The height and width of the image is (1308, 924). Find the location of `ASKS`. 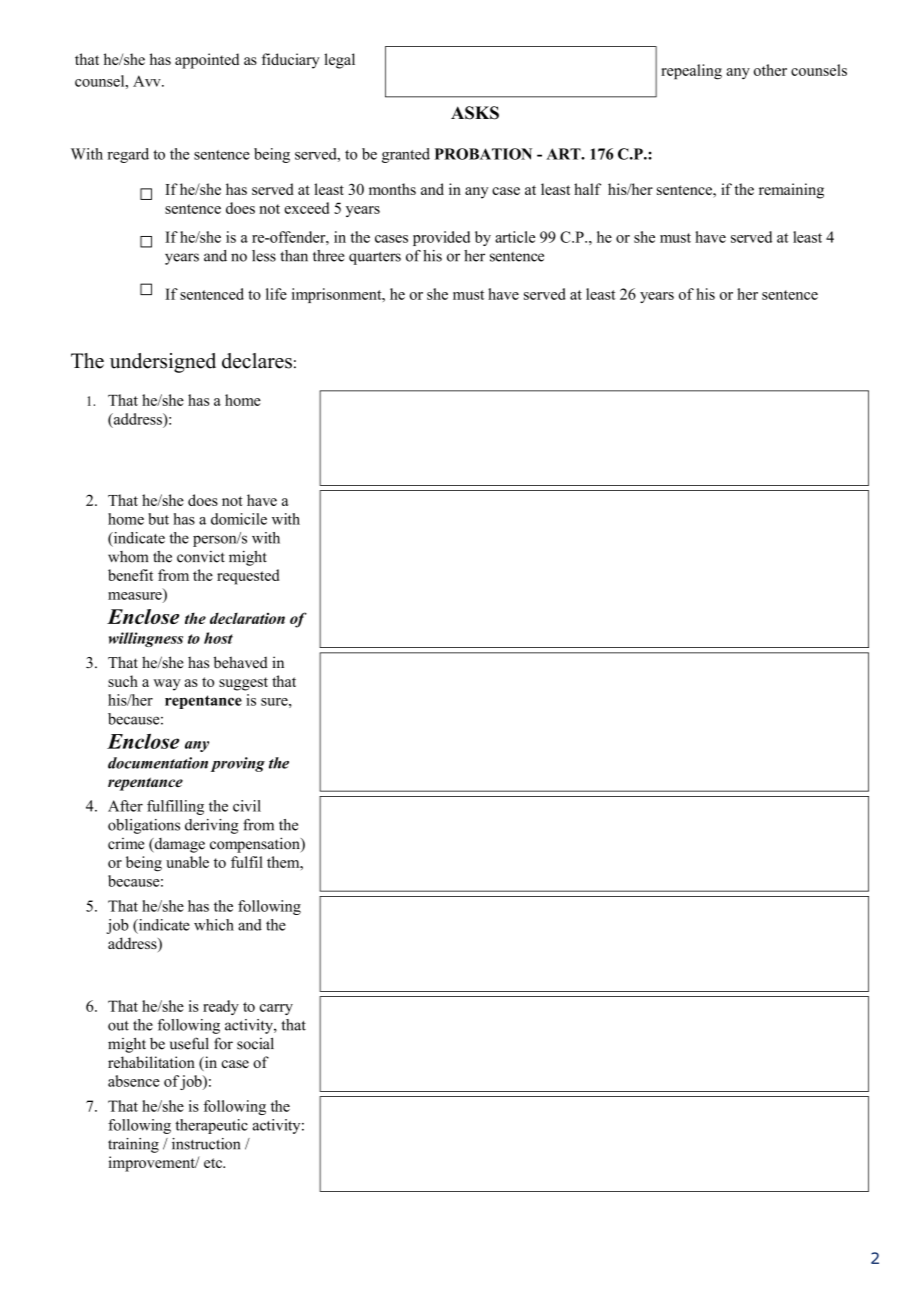

ASKS is located at coordinates (475, 113).
